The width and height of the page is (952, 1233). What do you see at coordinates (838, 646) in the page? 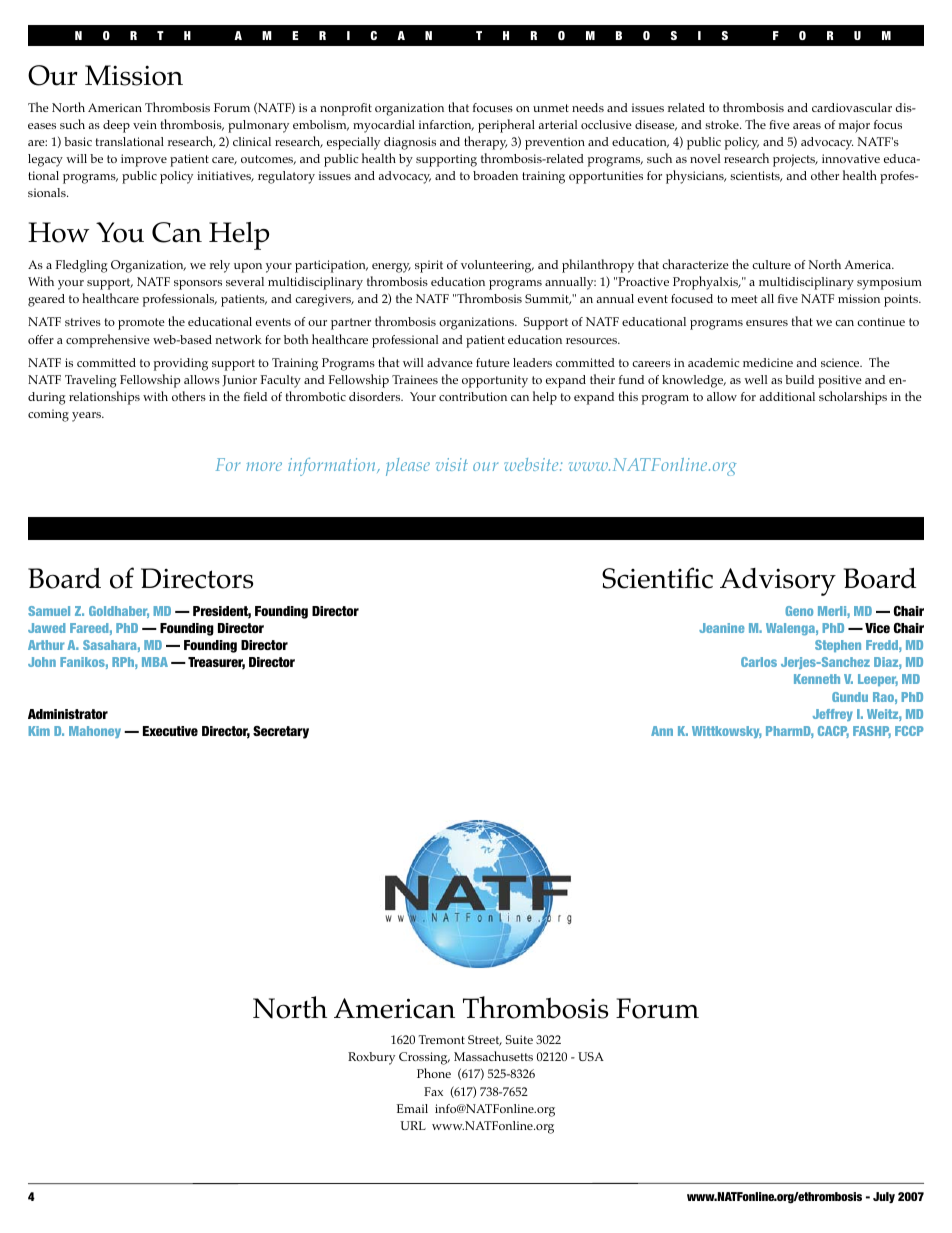
I see `Stephen` at bounding box center [838, 646].
